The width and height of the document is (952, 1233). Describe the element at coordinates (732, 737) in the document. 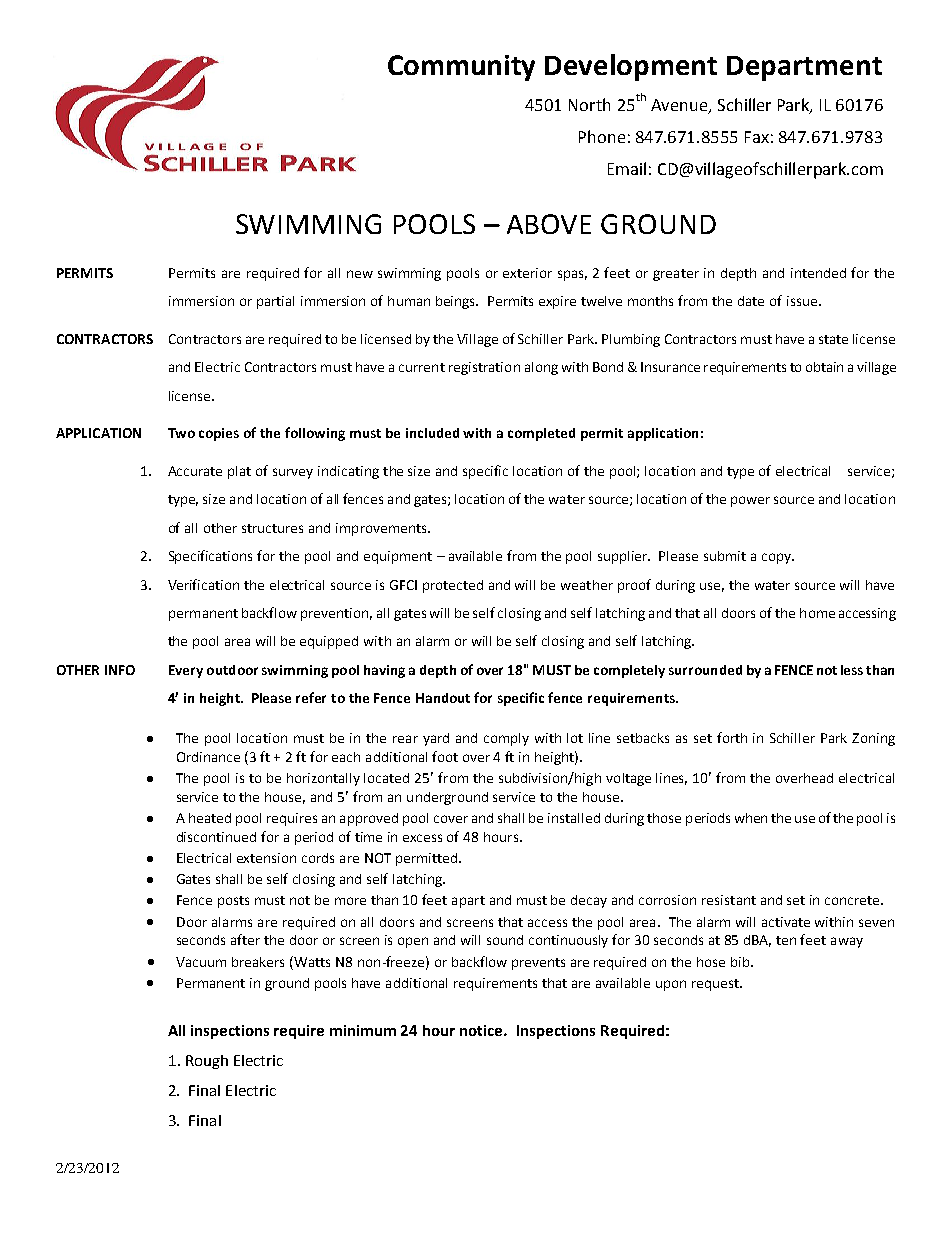

I see `forth` at that location.
